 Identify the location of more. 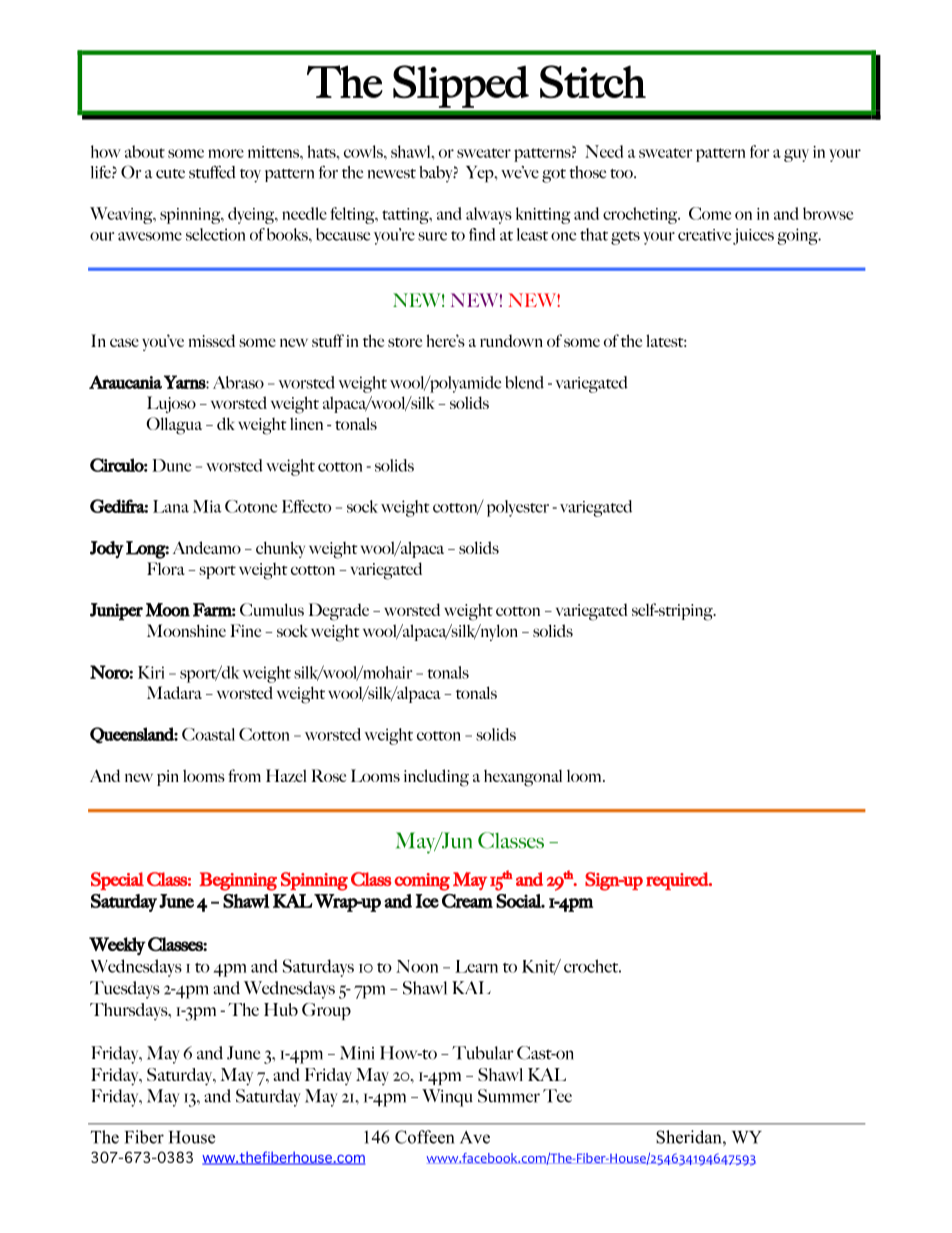
(226, 153).
